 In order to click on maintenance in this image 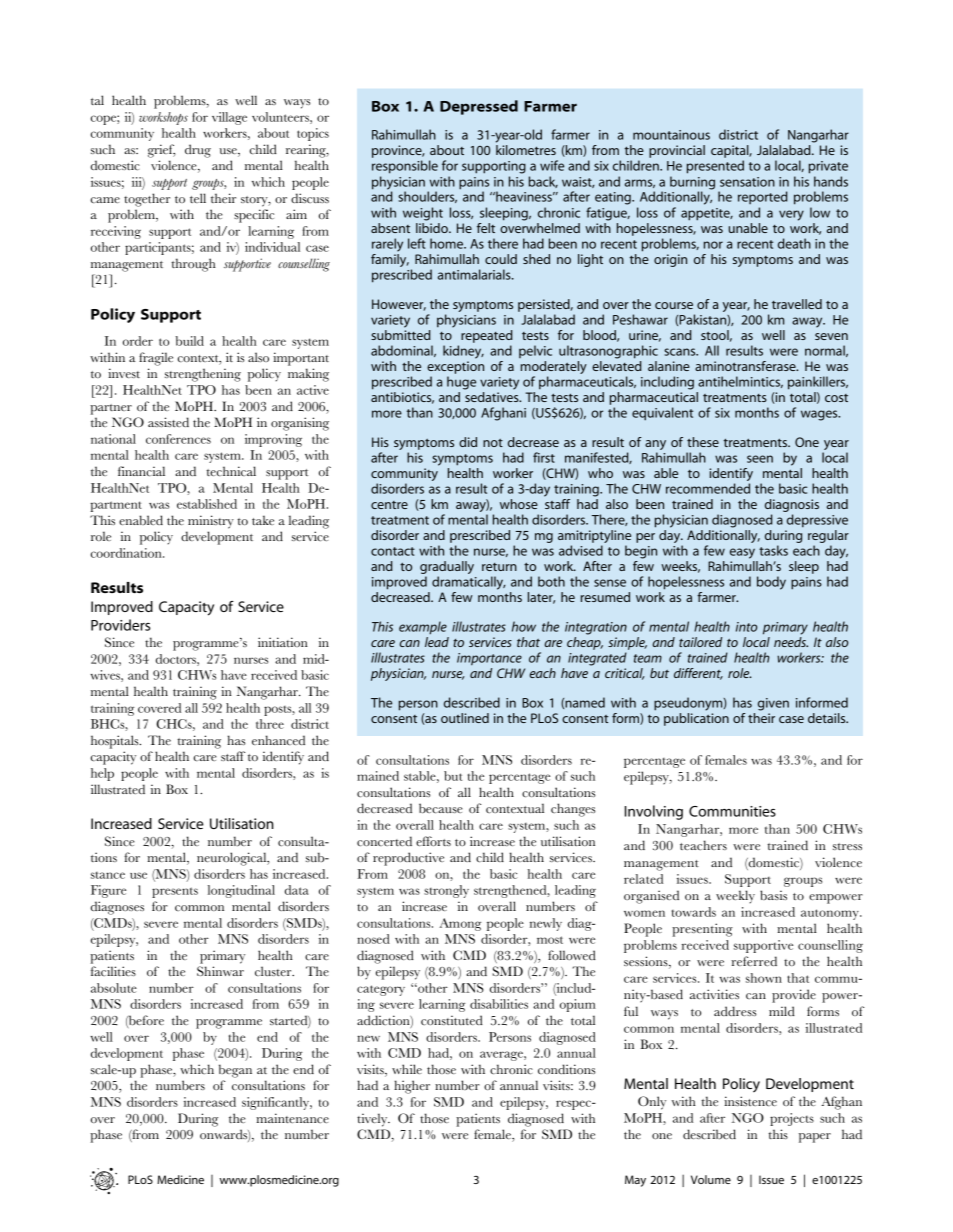, I will do `click(292, 1118)`.
